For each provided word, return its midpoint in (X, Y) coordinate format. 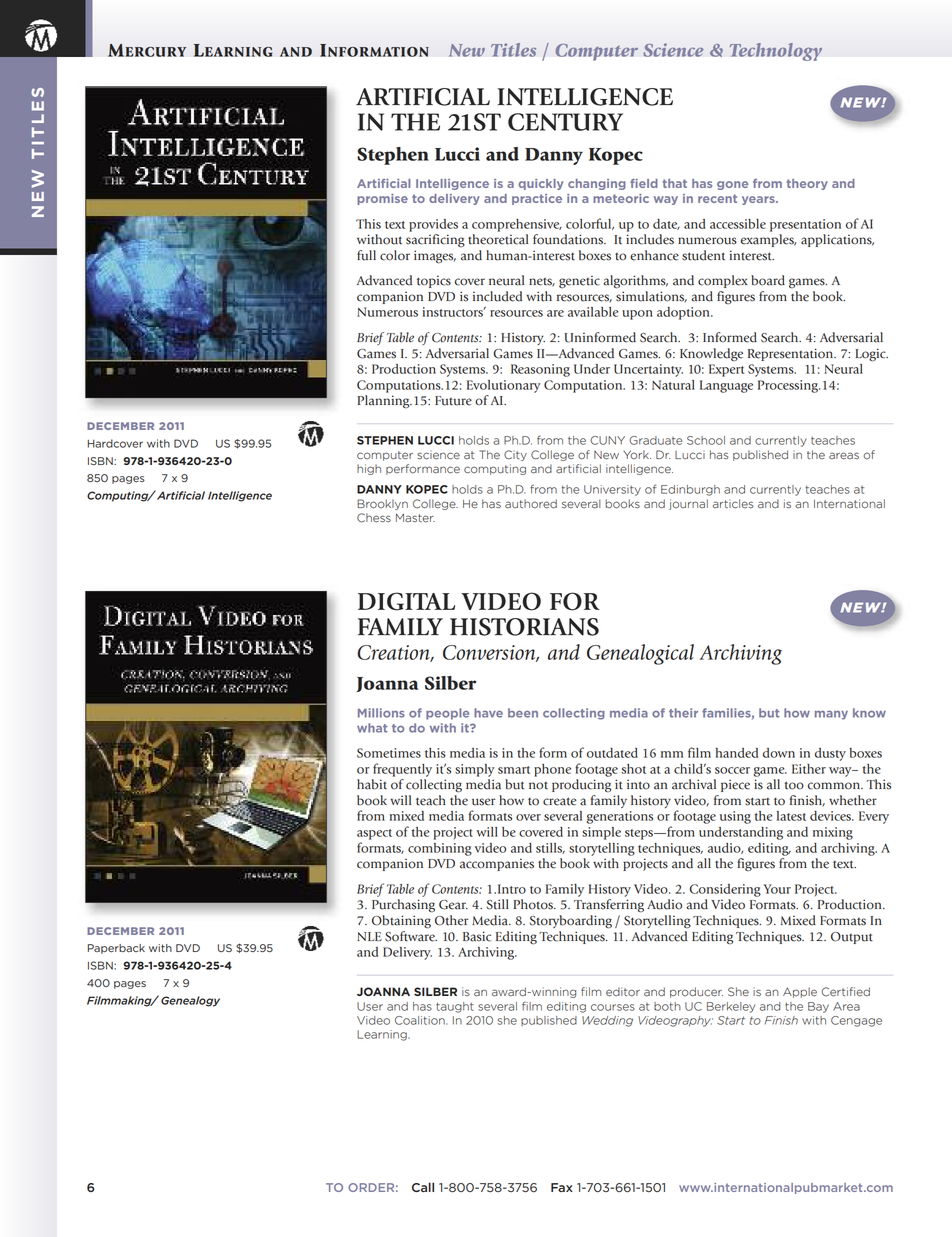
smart (514, 770)
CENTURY (565, 122)
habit (372, 784)
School (706, 440)
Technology (776, 52)
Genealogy (190, 1001)
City (515, 455)
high (369, 469)
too (794, 785)
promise (382, 199)
